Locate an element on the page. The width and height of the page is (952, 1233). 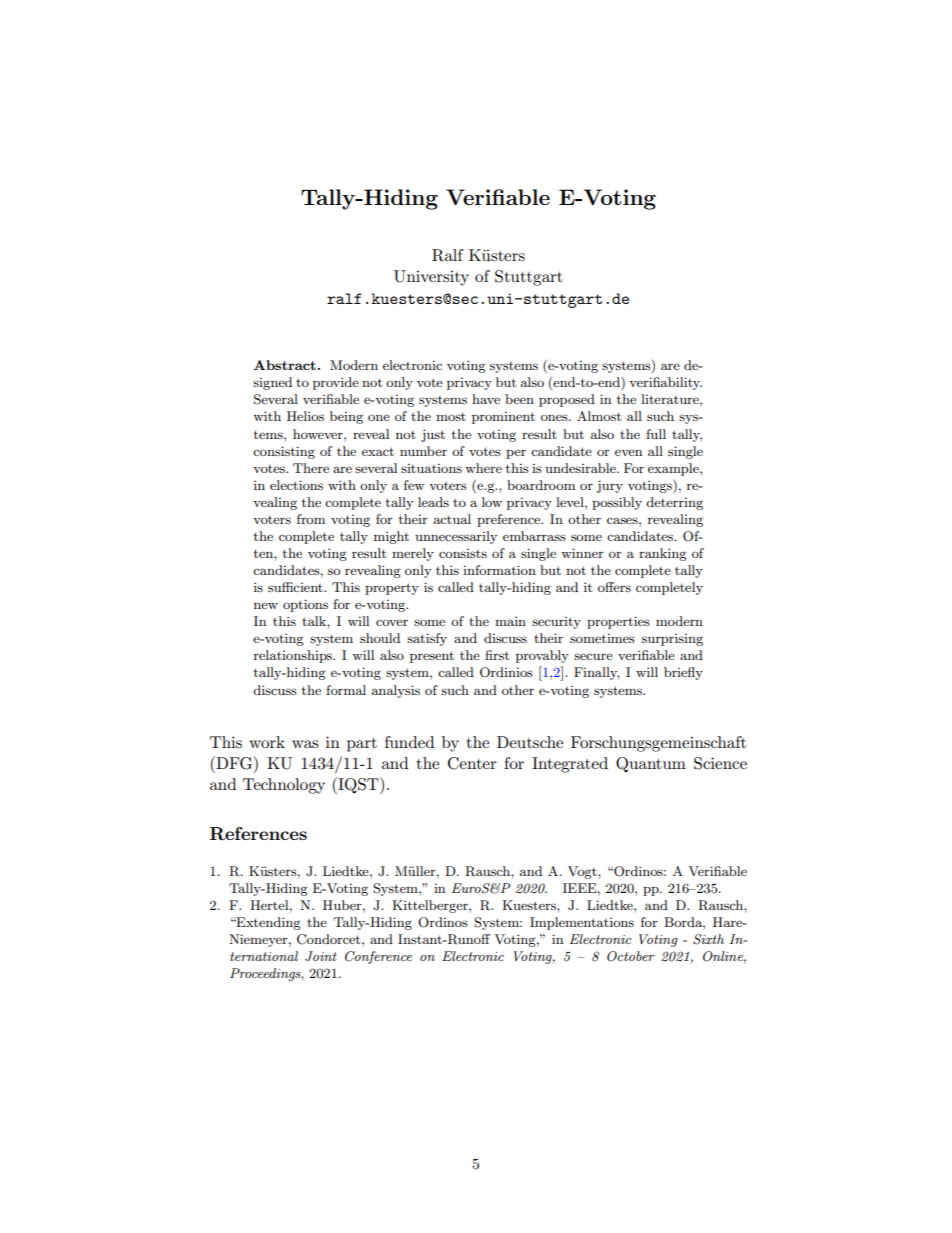
proposed is located at coordinates (567, 400).
